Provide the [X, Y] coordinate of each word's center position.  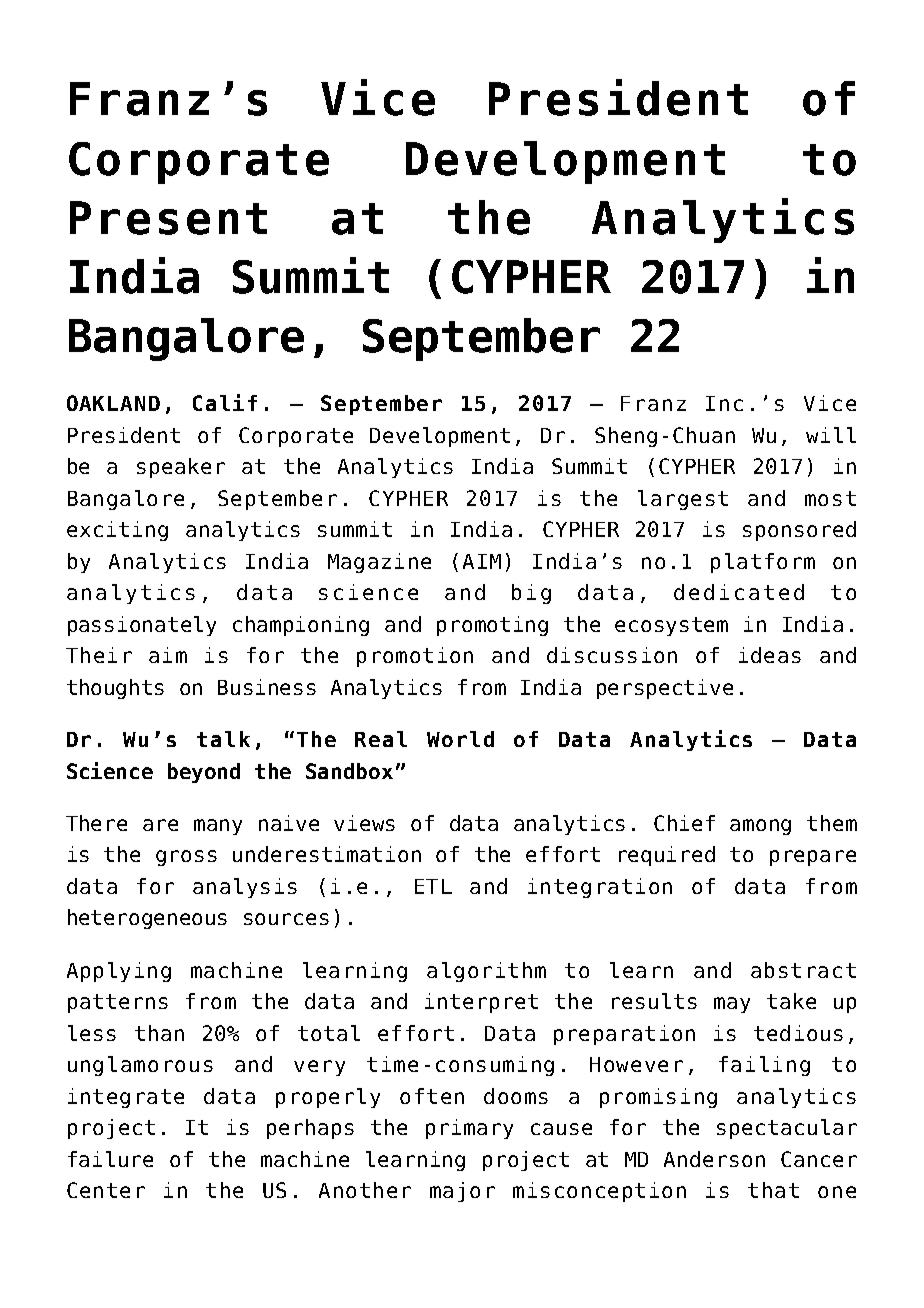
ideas [770, 655]
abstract [803, 970]
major [462, 1192]
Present [168, 218]
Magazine [379, 563]
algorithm [486, 972]
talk [223, 739]
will [831, 435]
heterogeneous [147, 919]
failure [110, 1159]
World [460, 739]
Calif [225, 402]
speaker [181, 468]
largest [683, 500]
